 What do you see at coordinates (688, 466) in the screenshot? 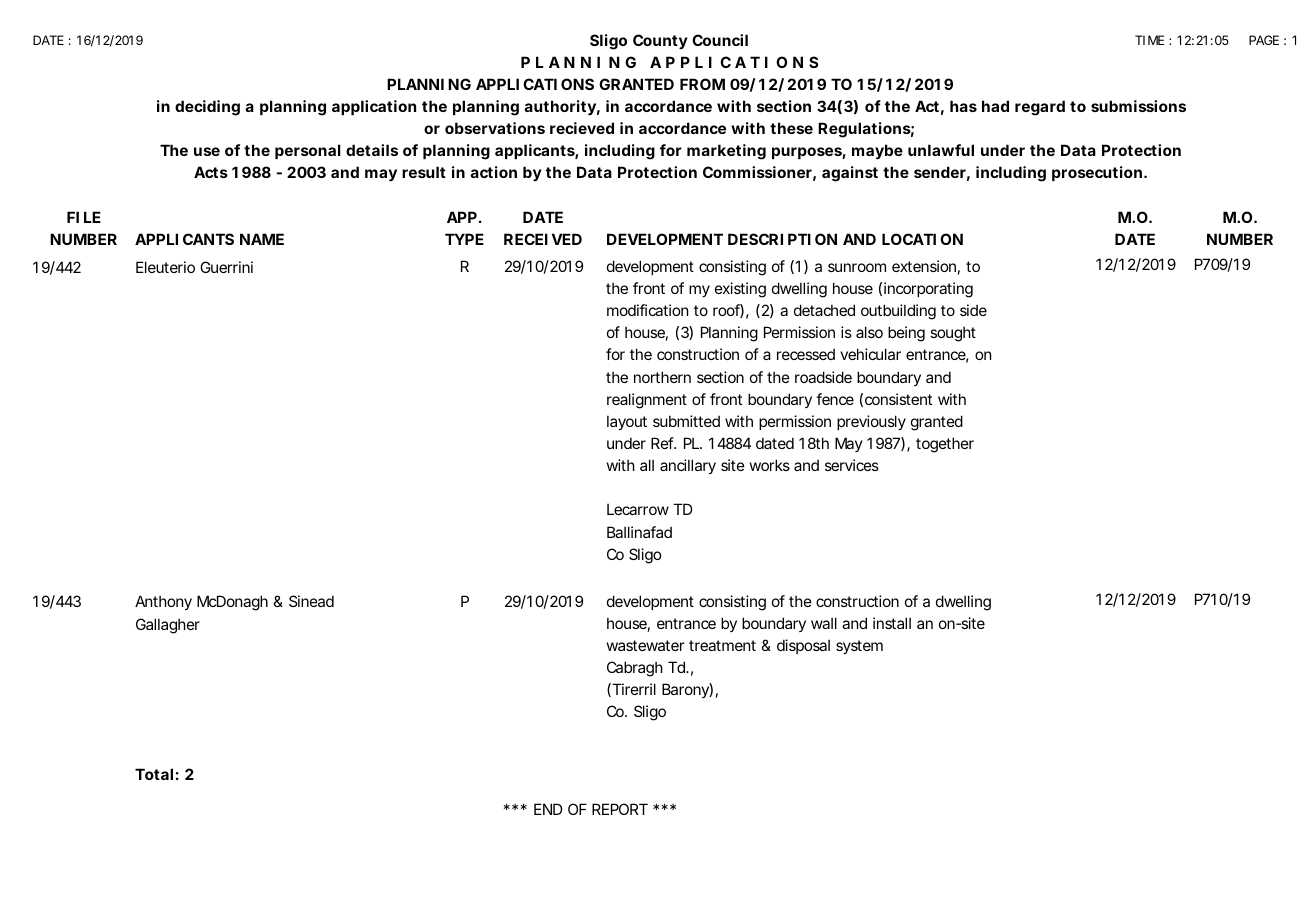
I see `ancillary` at bounding box center [688, 466].
